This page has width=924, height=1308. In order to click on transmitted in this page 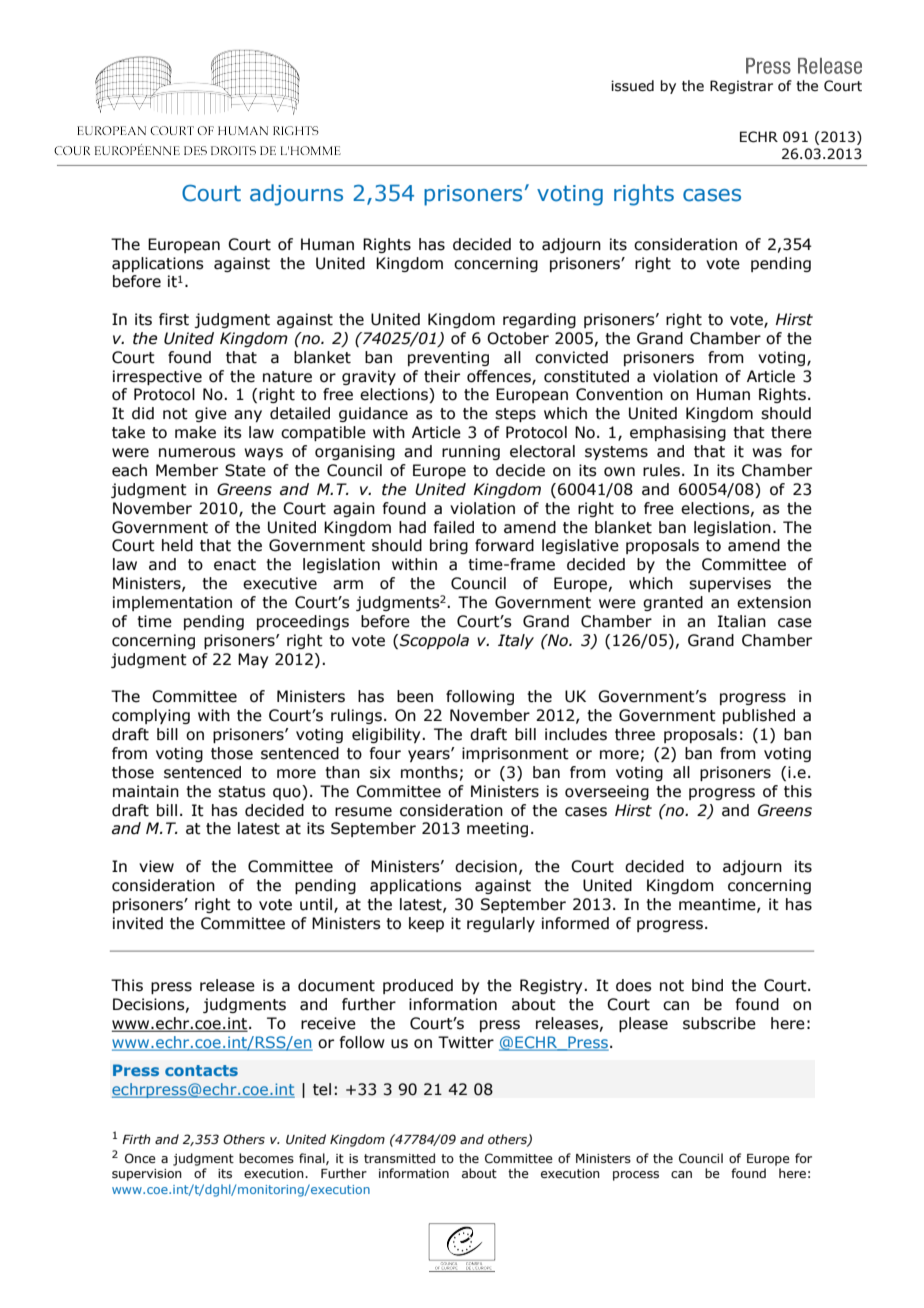, I will do `click(399, 1158)`.
